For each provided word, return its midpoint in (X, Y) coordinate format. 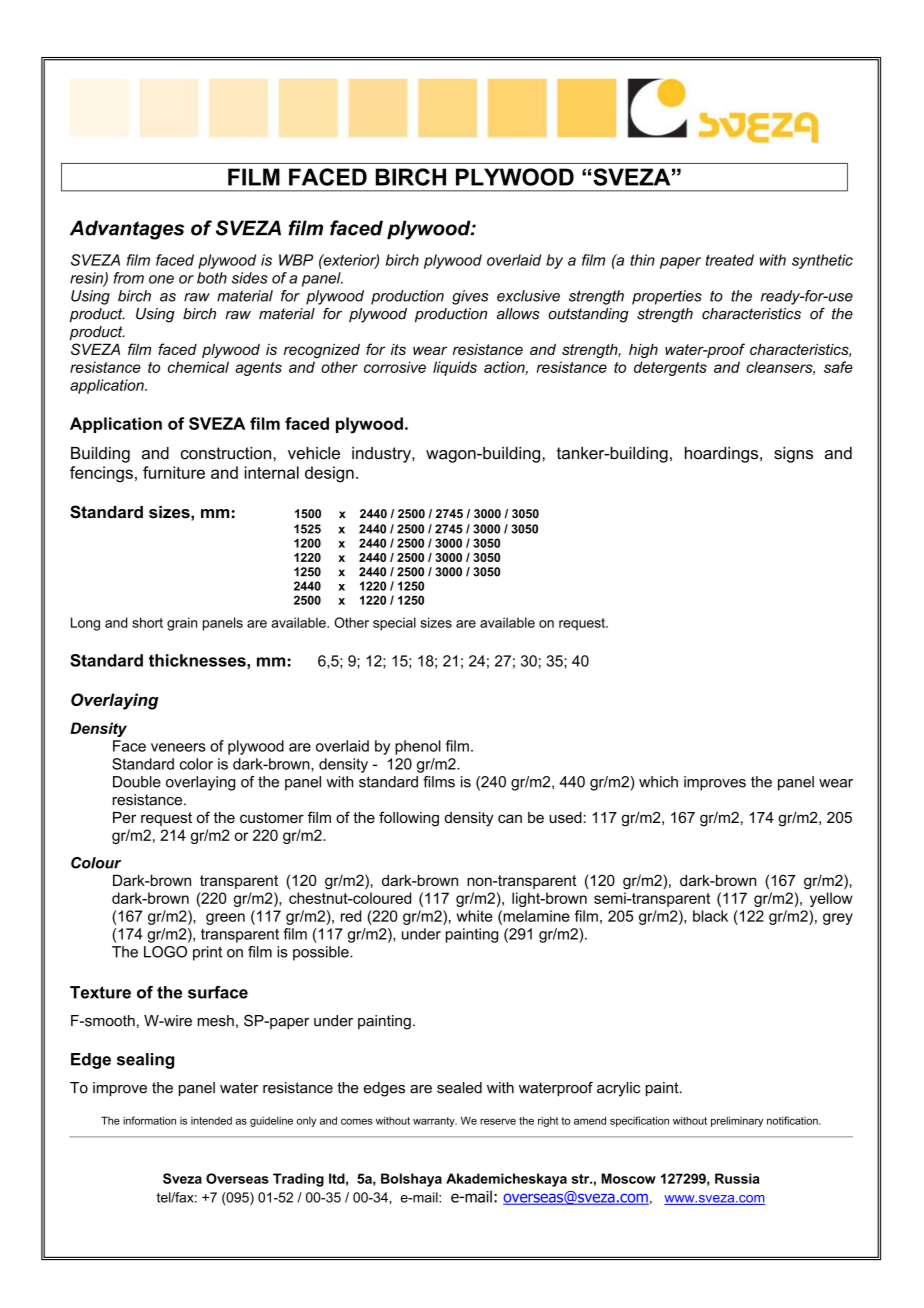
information (149, 1120)
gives (470, 297)
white (475, 916)
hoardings (721, 455)
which (658, 782)
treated (730, 260)
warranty (435, 1122)
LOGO (165, 952)
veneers (178, 747)
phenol (418, 747)
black (710, 916)
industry (382, 455)
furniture (174, 472)
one (161, 279)
